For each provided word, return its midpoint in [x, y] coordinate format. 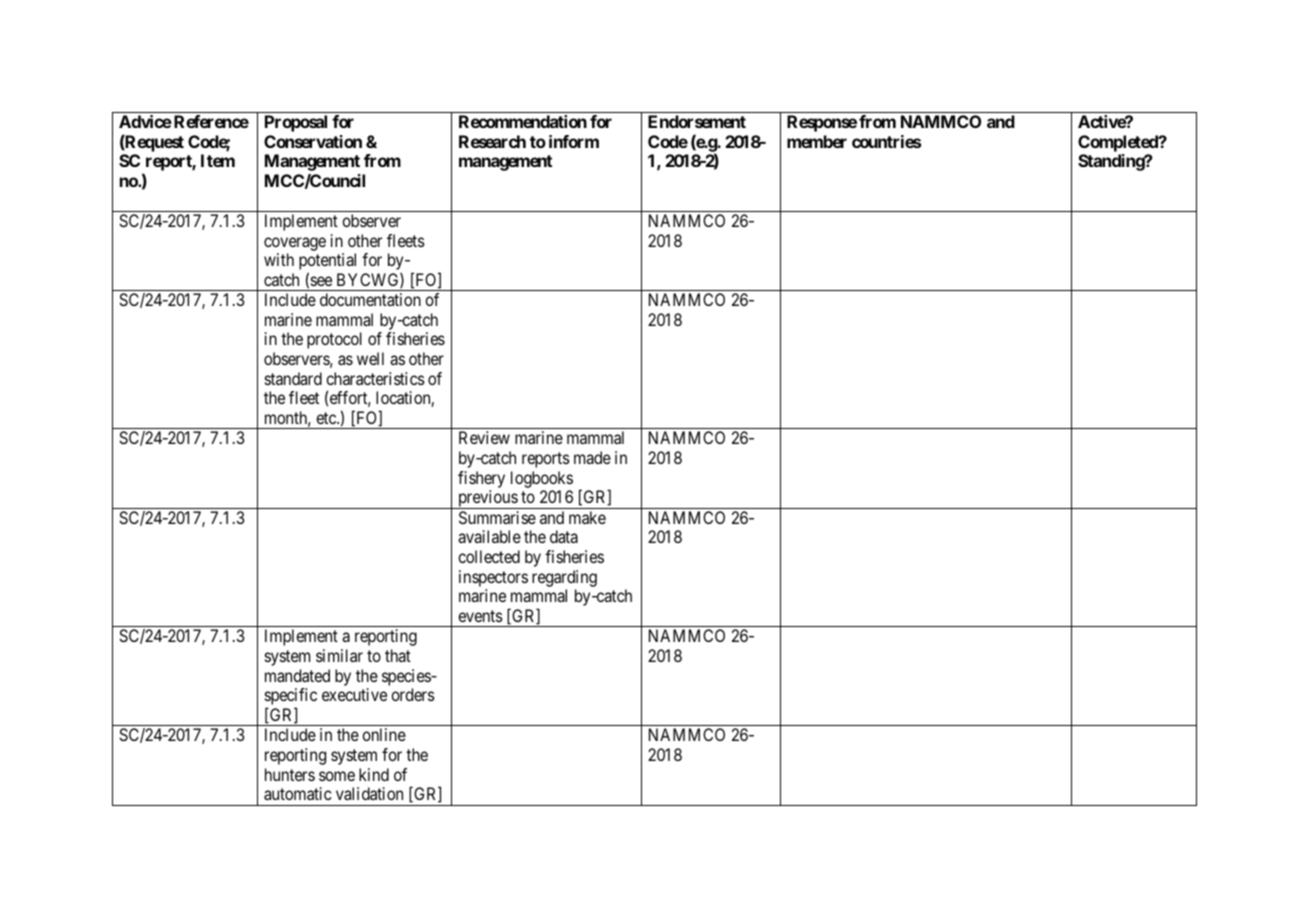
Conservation [313, 141]
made [592, 457]
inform [574, 141]
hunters [290, 774]
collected [489, 556]
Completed [1119, 143]
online [384, 734]
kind [374, 774]
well [370, 358]
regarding [564, 578]
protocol [334, 340]
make [587, 517]
